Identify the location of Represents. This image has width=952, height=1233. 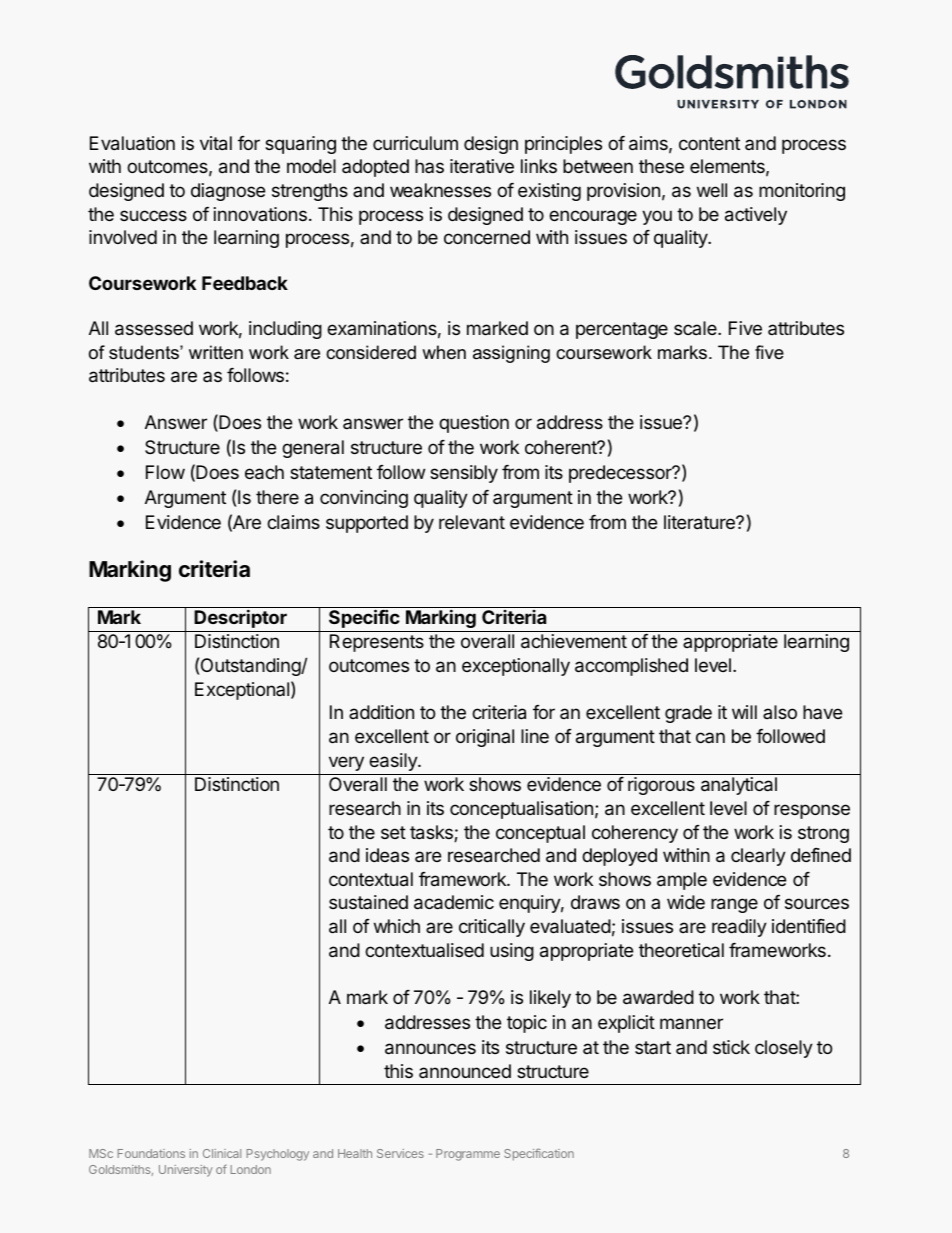
(377, 643).
